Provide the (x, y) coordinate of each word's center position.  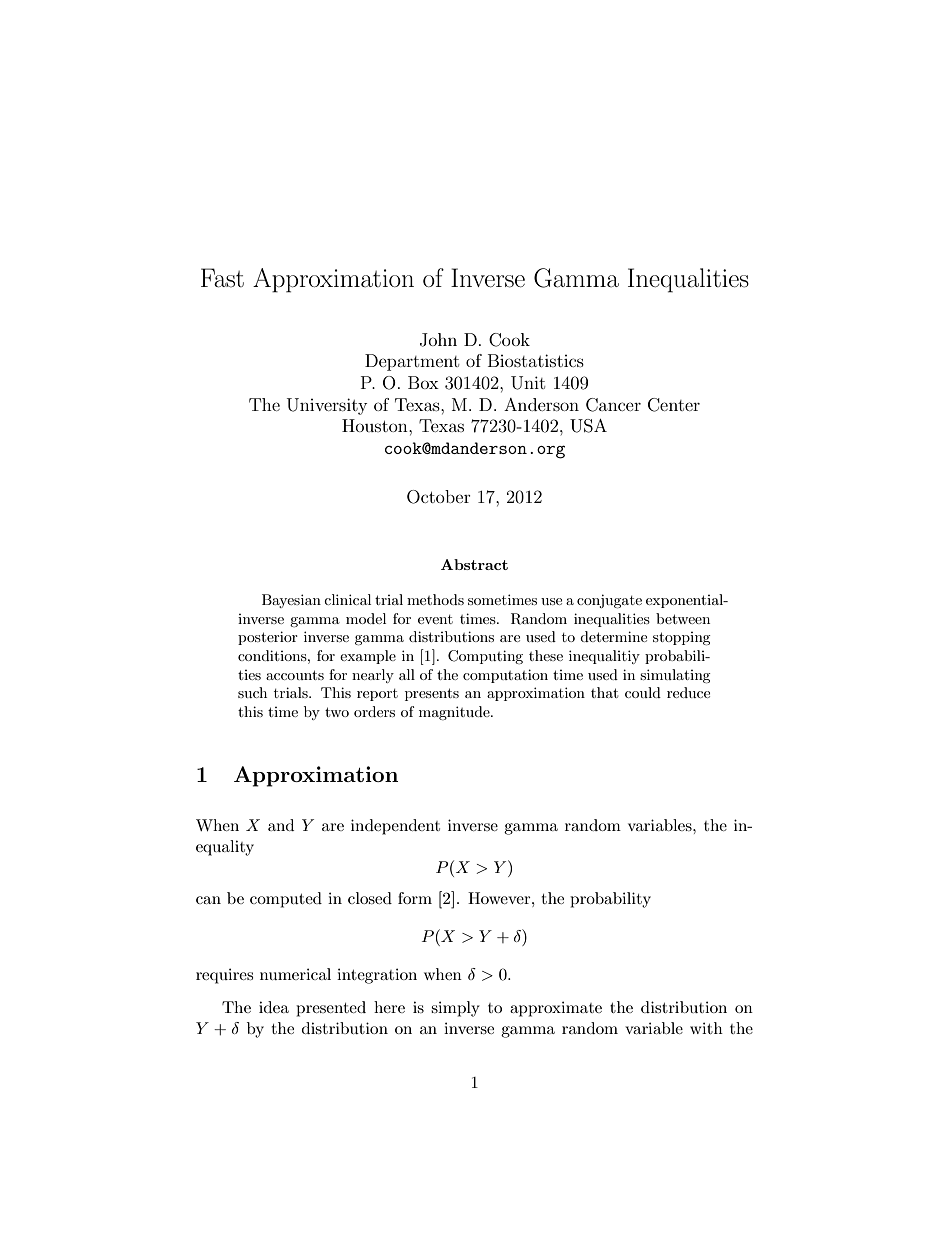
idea (274, 1007)
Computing (485, 657)
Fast (222, 278)
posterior (268, 638)
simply (455, 1009)
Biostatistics (536, 360)
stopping (682, 638)
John (438, 340)
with (706, 1028)
